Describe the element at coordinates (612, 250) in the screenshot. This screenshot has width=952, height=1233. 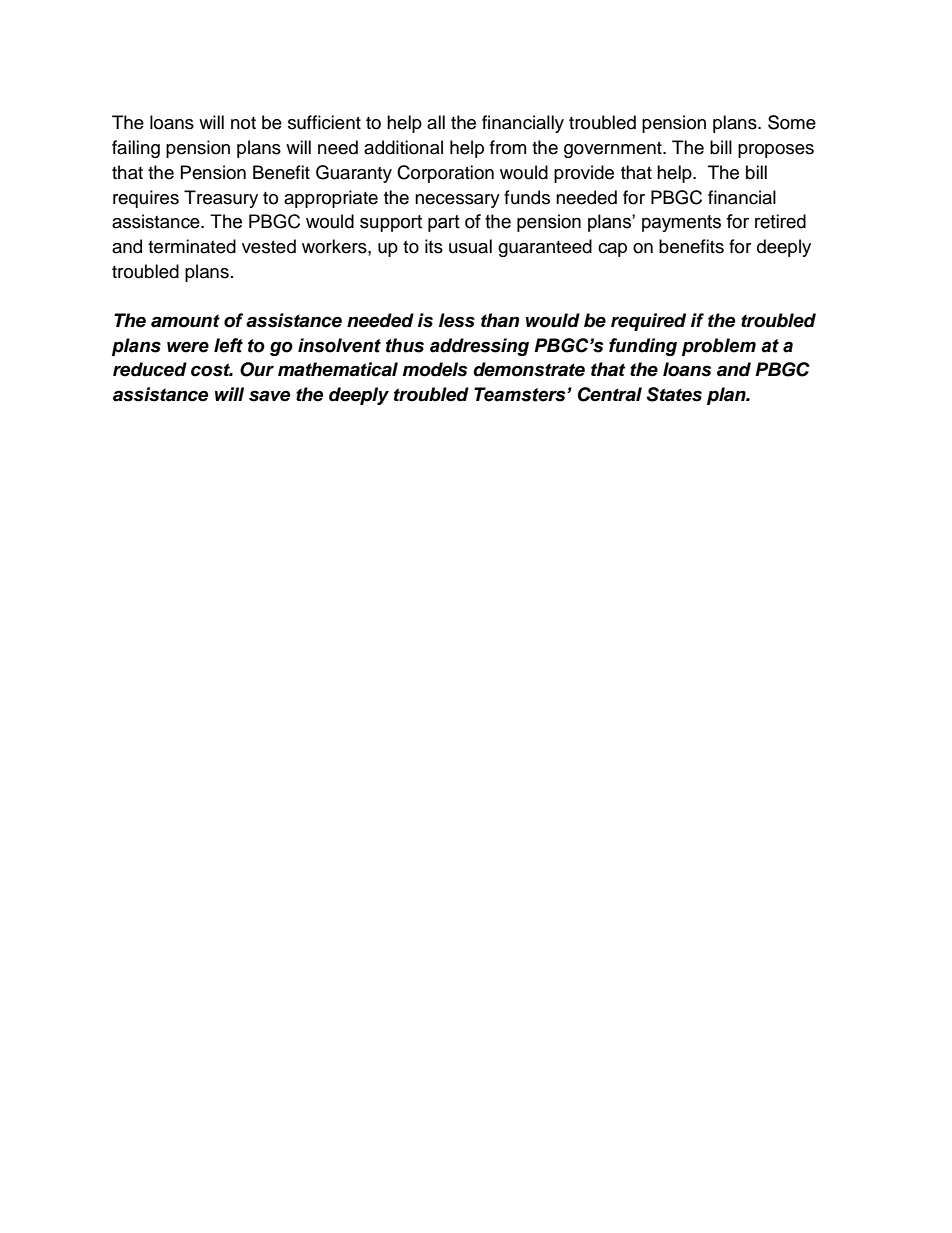
I see `cap` at that location.
